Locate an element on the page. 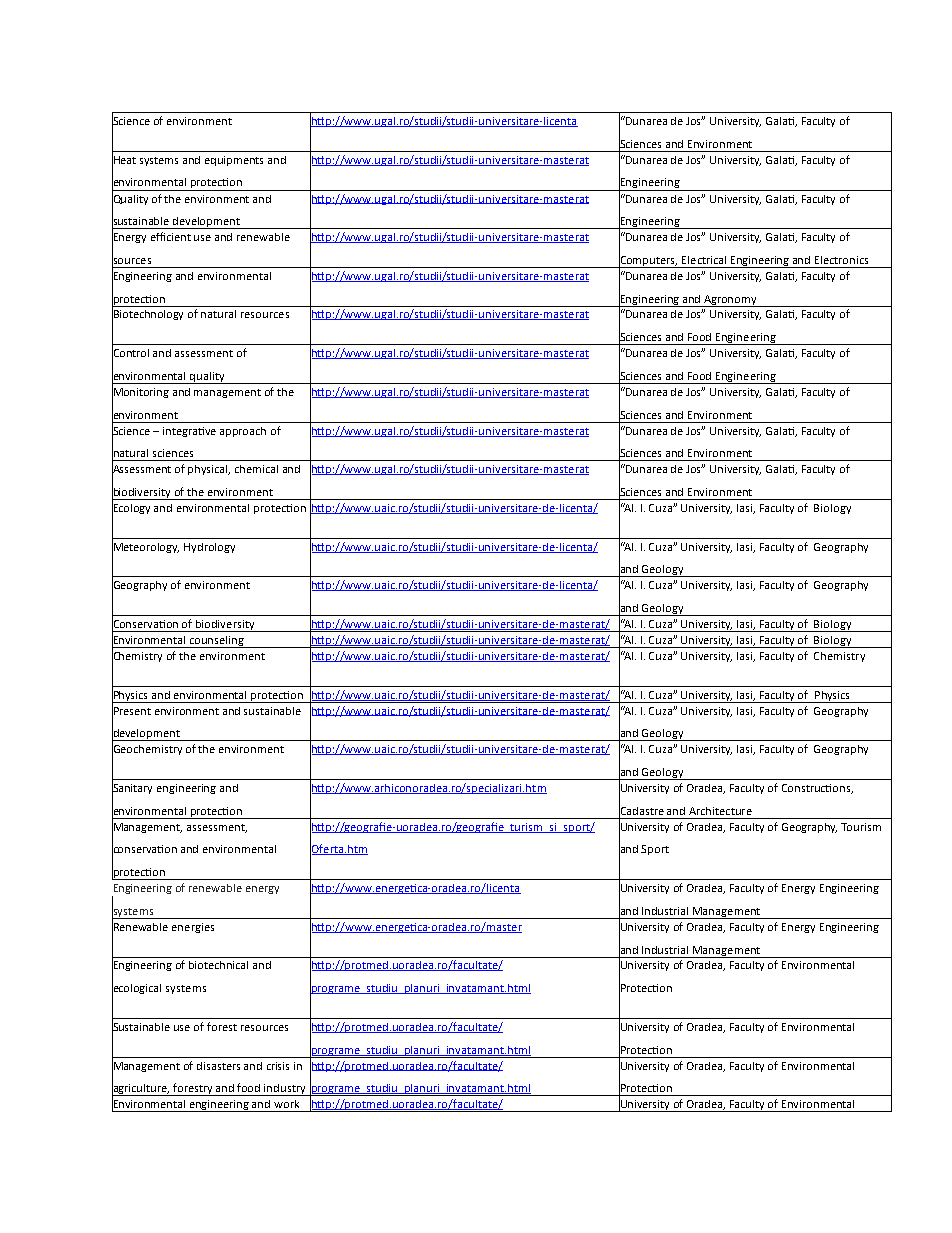  equipments is located at coordinates (234, 161).
